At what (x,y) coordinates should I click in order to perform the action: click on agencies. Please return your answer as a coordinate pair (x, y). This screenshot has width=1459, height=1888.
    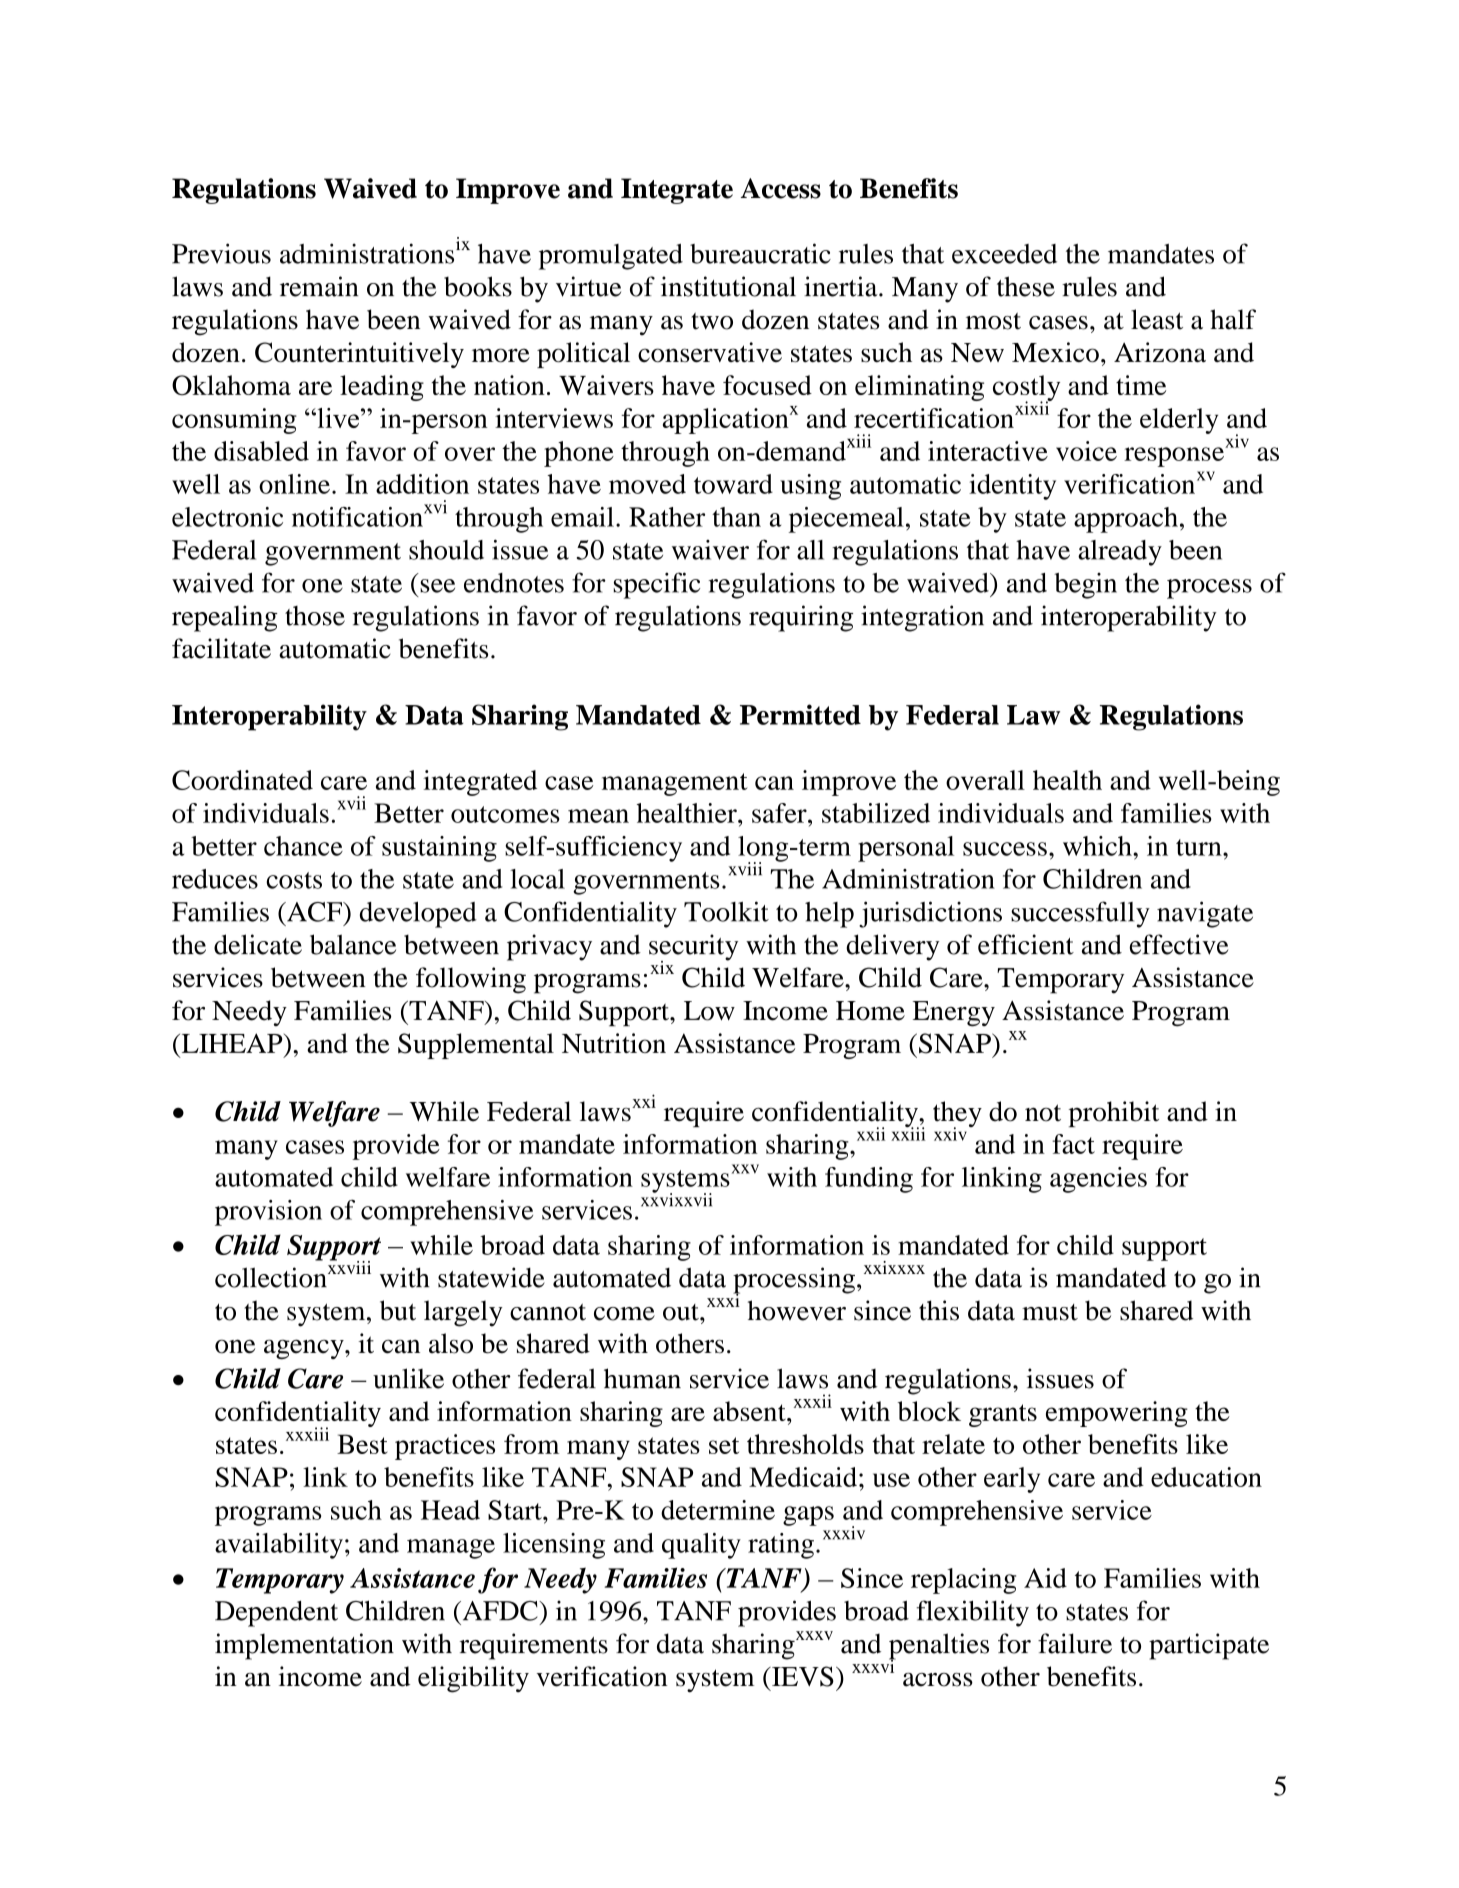
    Looking at the image, I should click on (1098, 1180).
